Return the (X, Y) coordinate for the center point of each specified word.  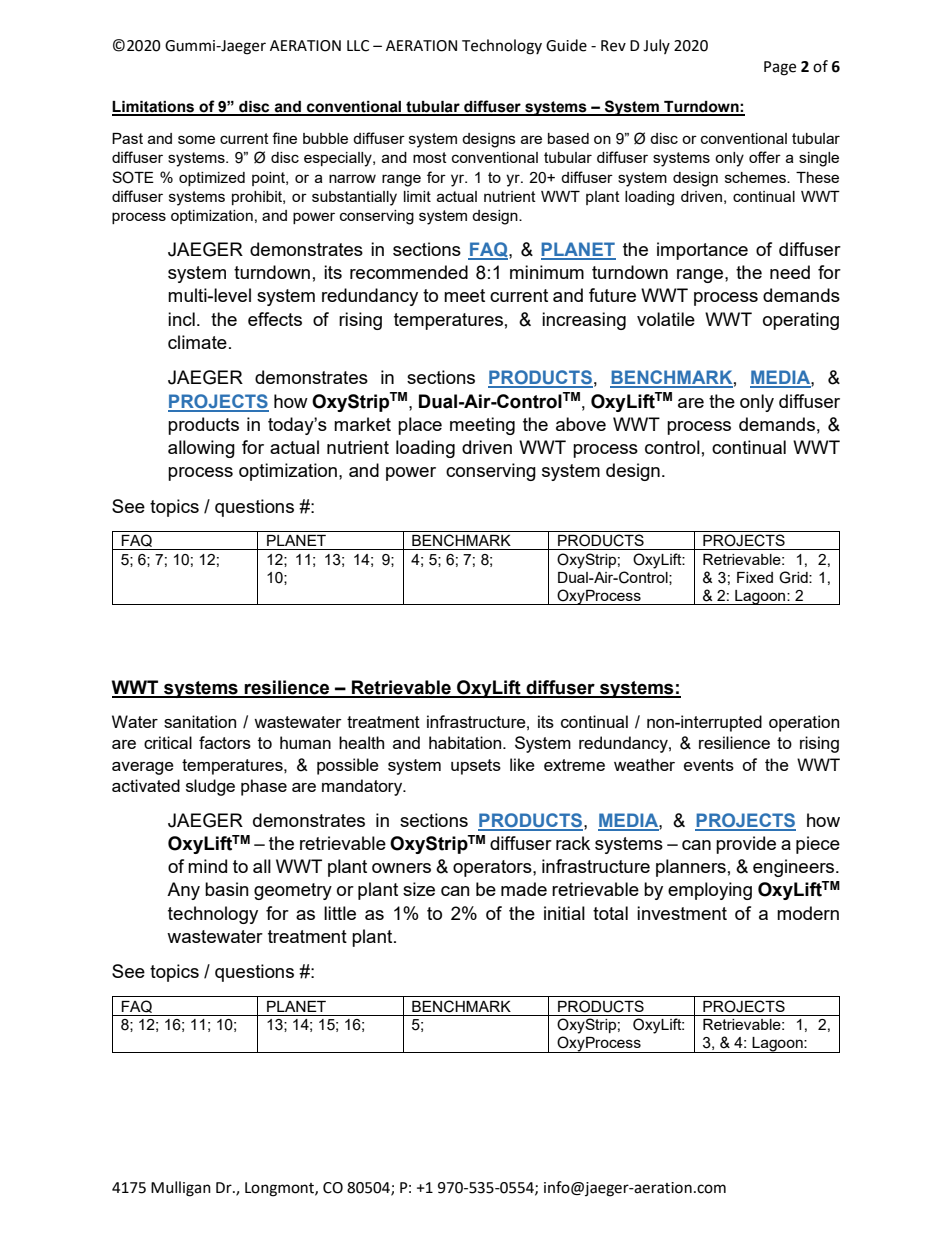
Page (780, 68)
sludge (210, 787)
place (420, 426)
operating (801, 321)
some (196, 139)
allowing (201, 449)
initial (564, 913)
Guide (566, 45)
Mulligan (181, 1189)
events (709, 765)
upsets (476, 767)
